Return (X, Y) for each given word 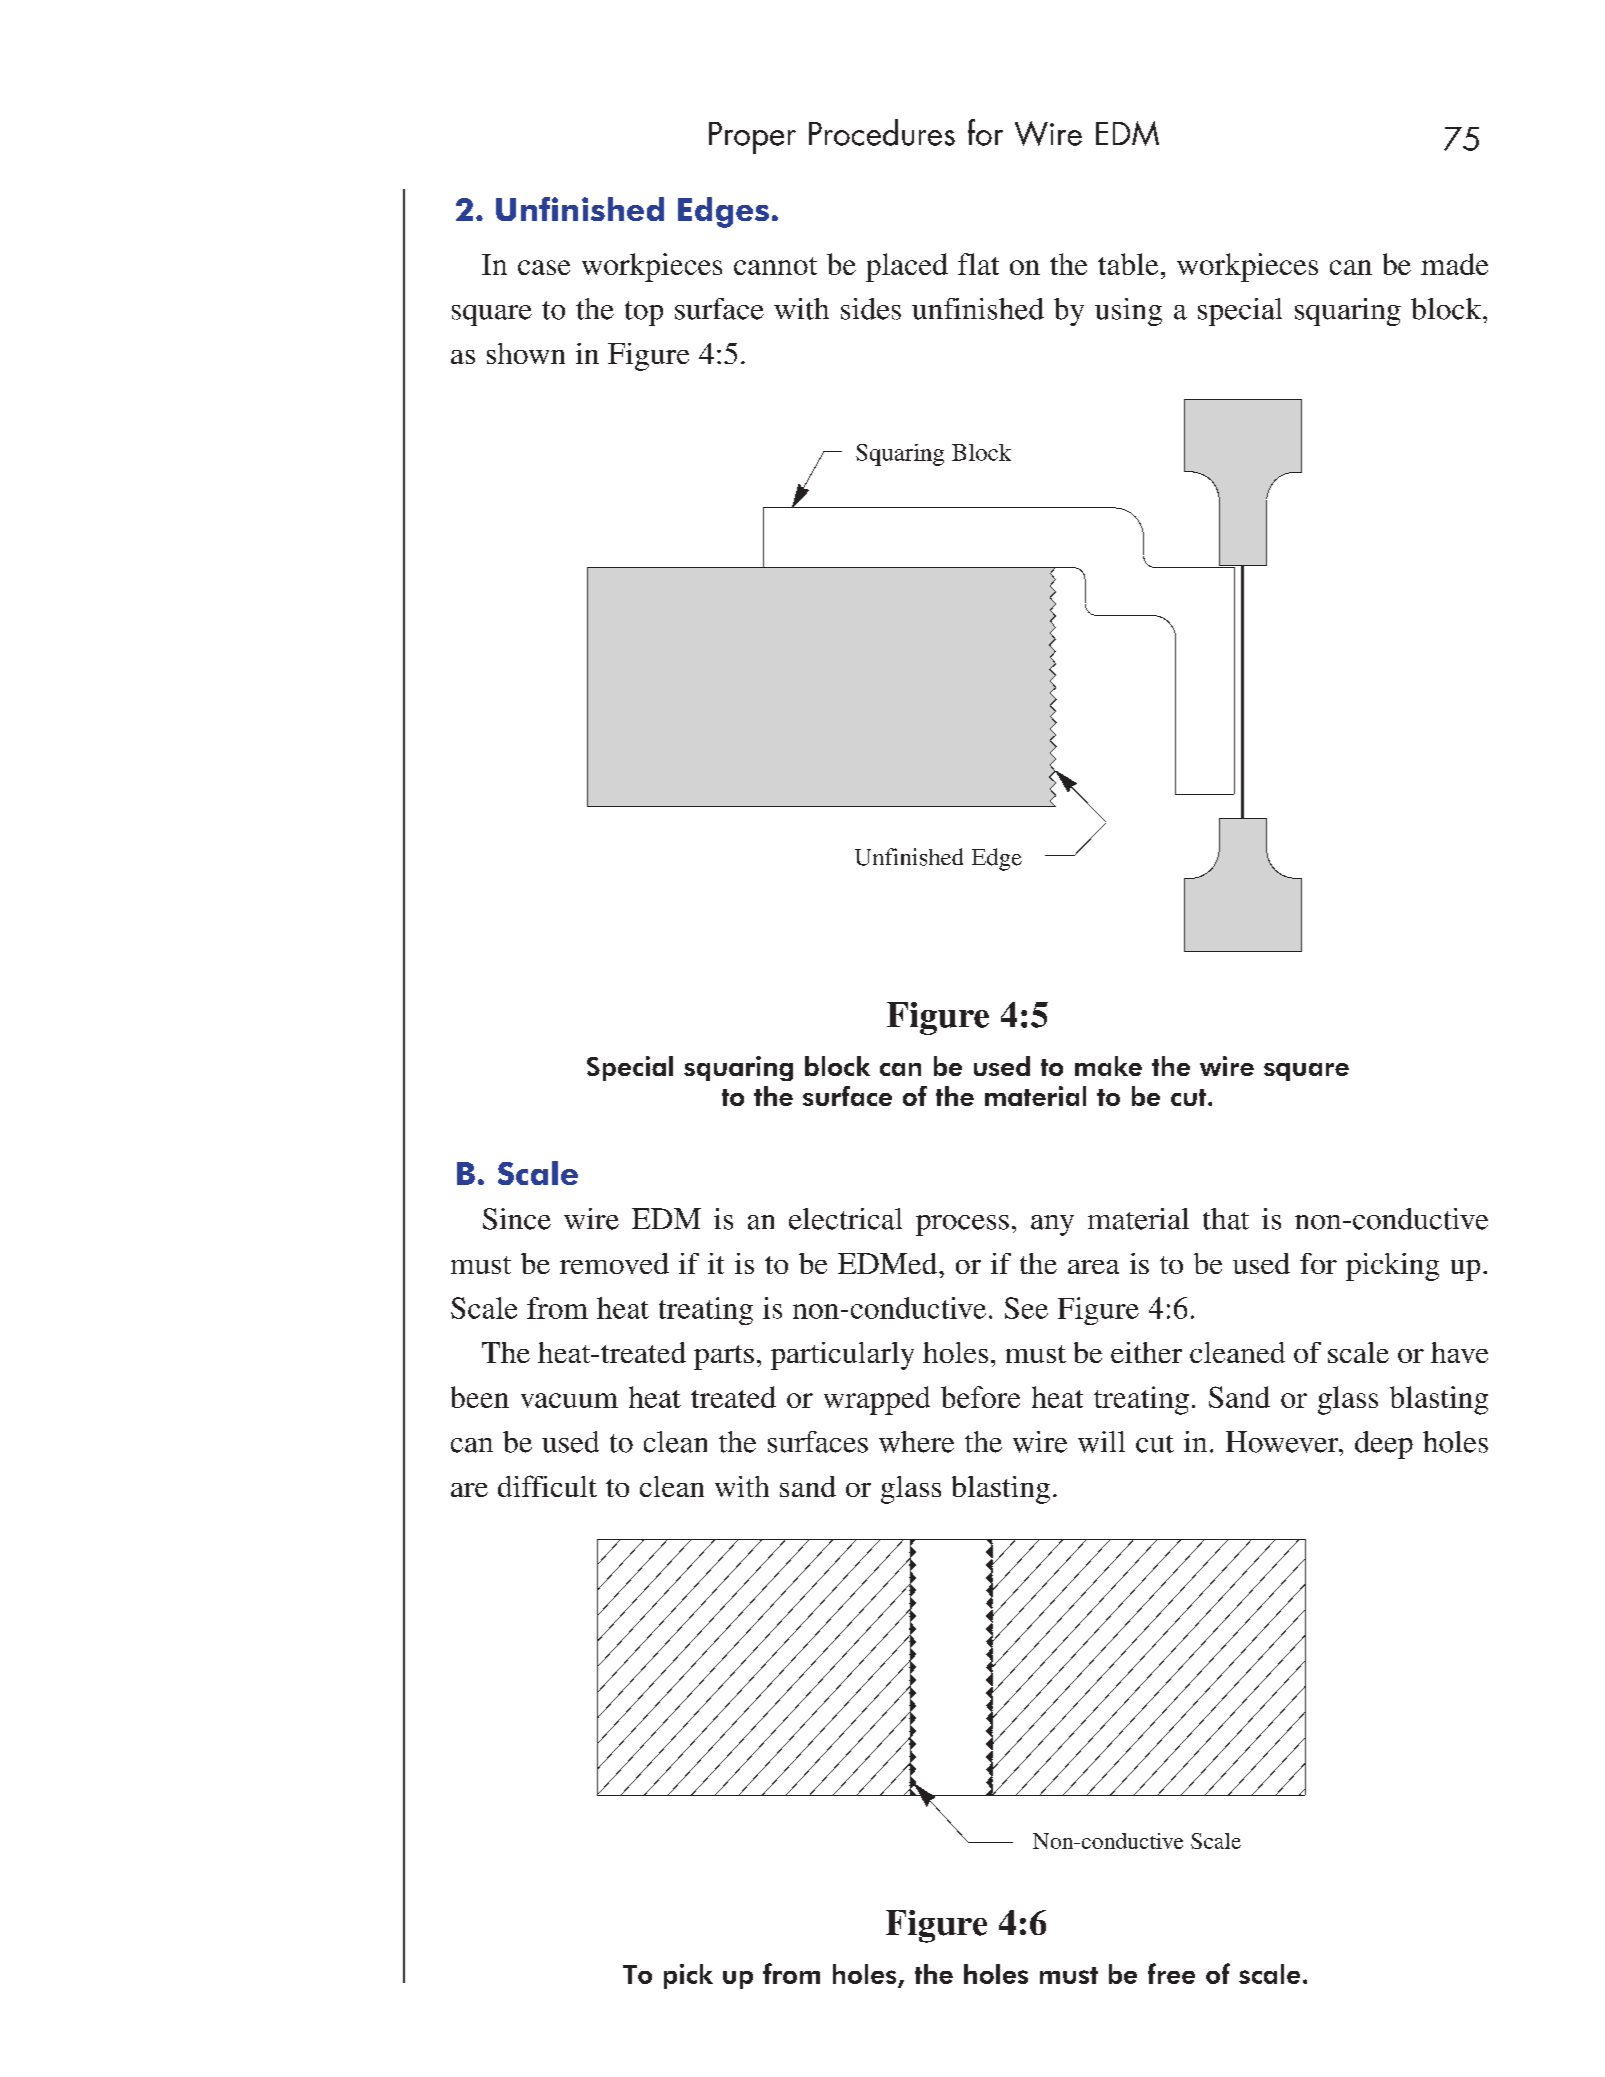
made (1454, 264)
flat (978, 264)
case (544, 267)
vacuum (569, 1400)
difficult (547, 1486)
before (980, 1397)
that (1226, 1219)
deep (1384, 1445)
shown (526, 353)
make (1108, 1066)
